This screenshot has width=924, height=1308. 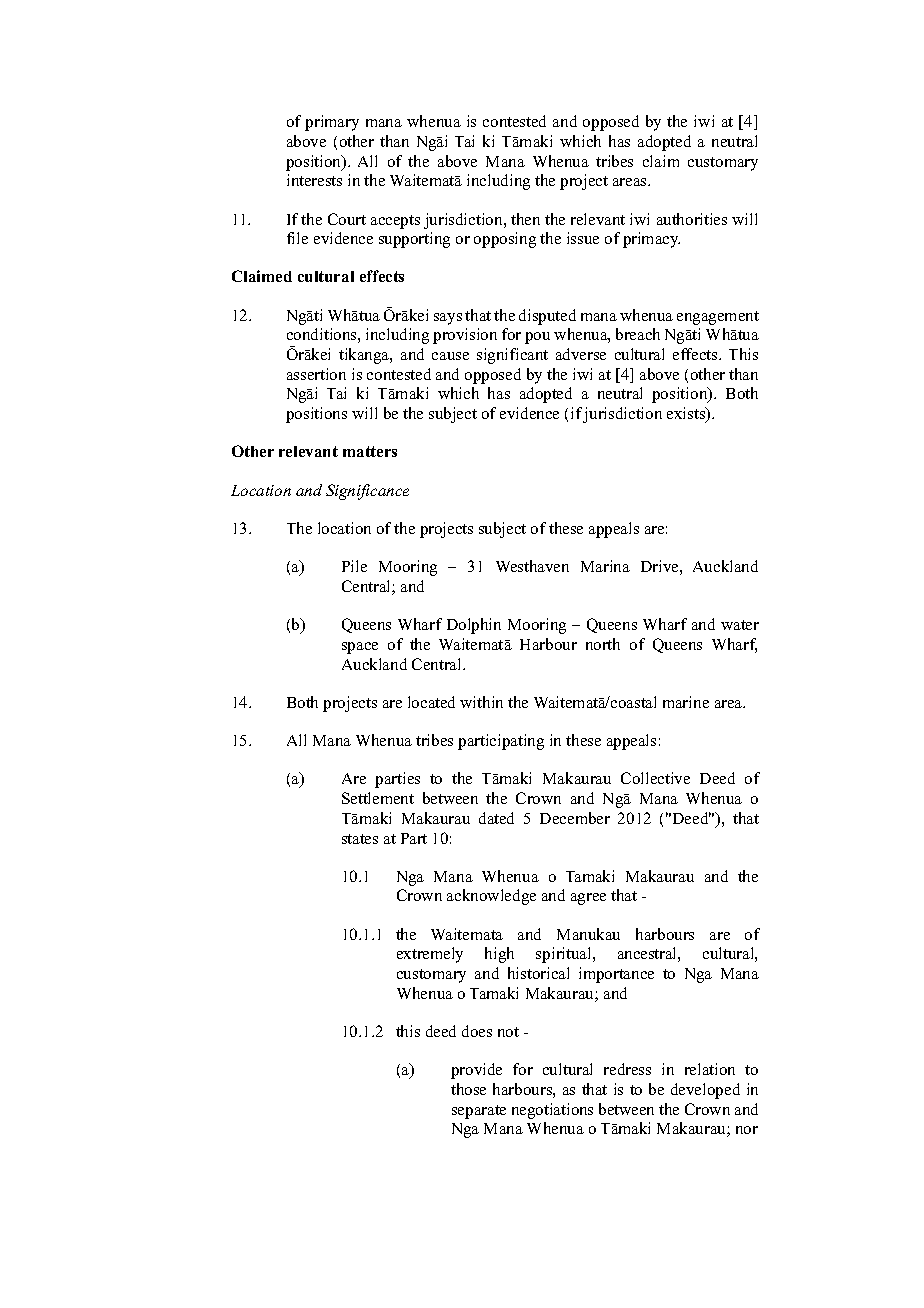 I want to click on then, so click(x=525, y=219).
